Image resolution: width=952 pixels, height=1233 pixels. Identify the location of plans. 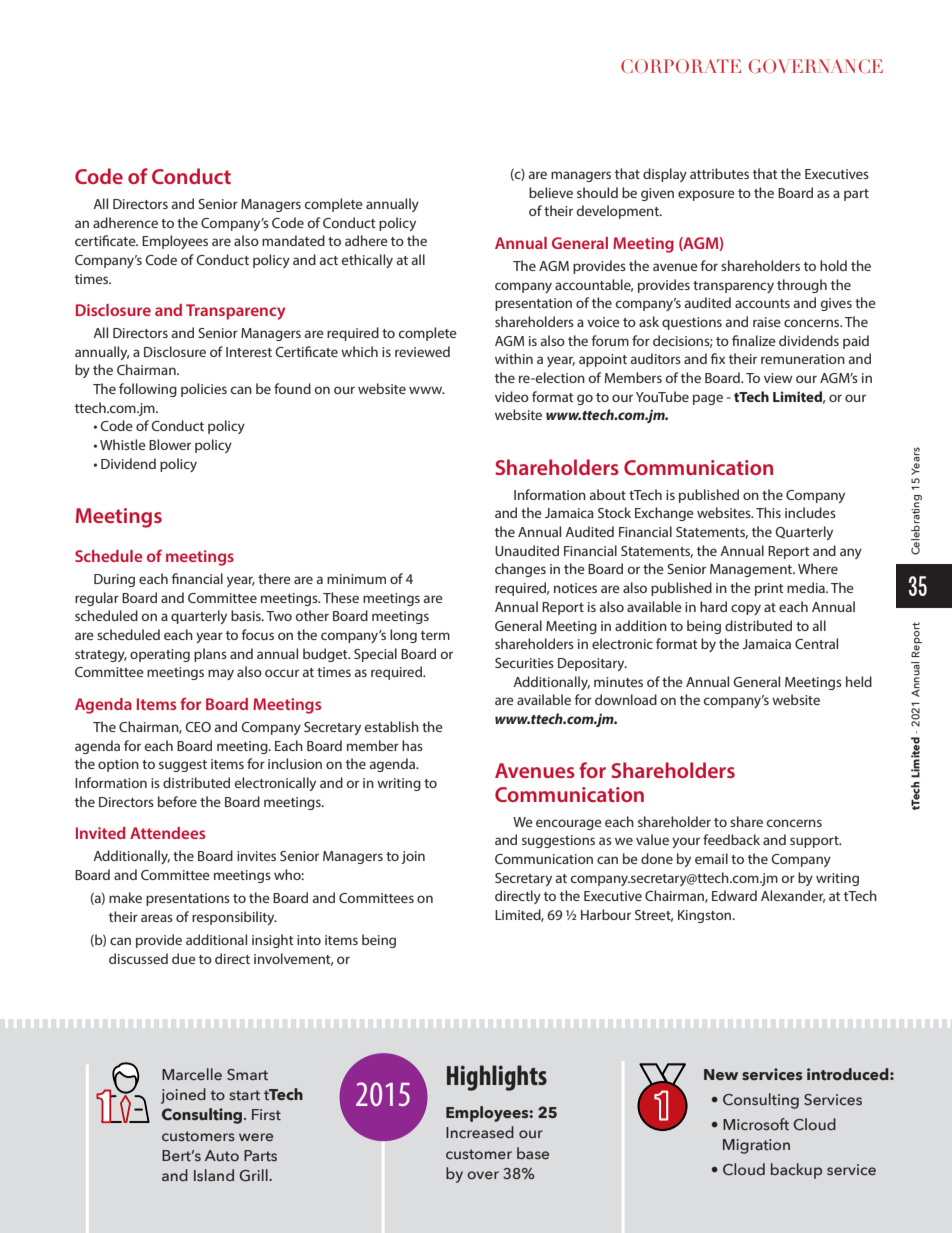
(210, 655).
